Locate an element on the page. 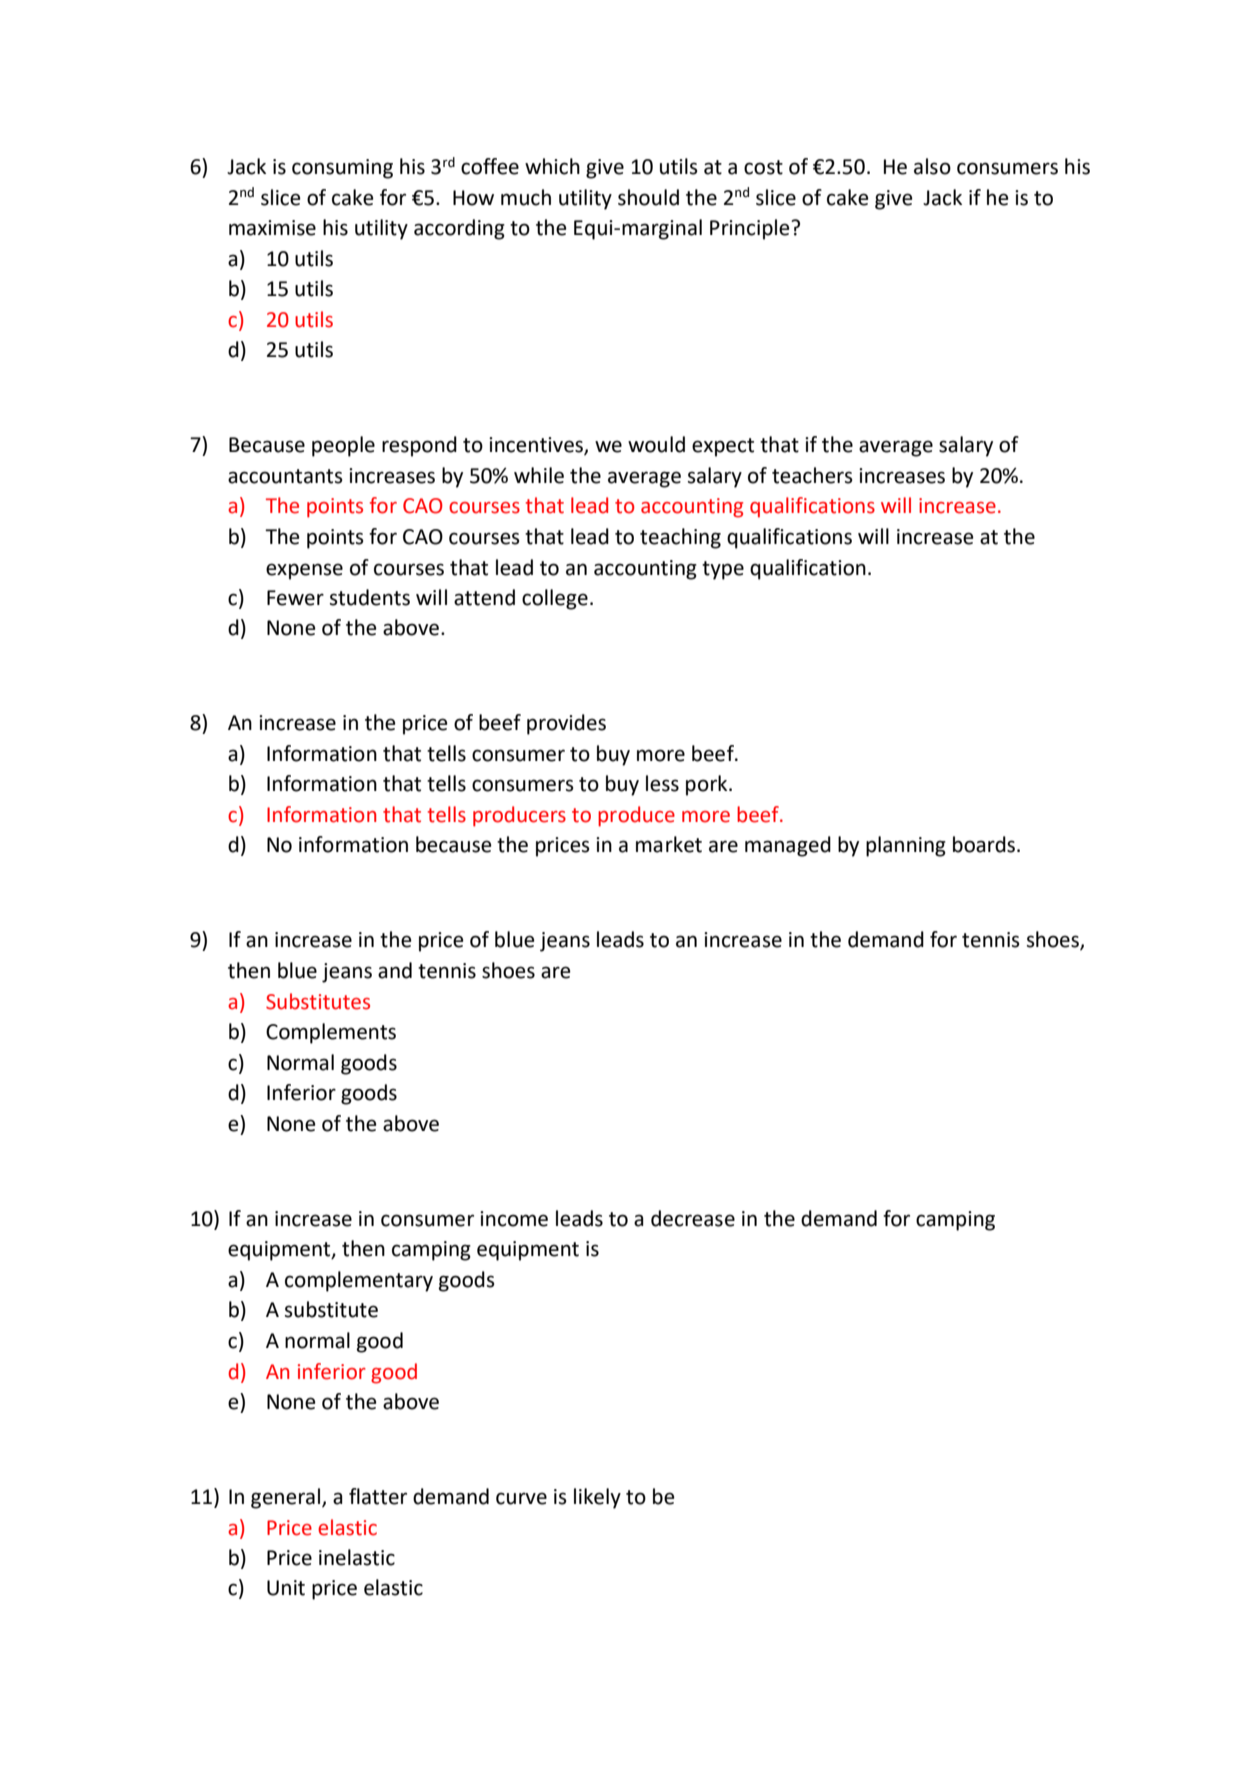 The image size is (1255, 1775). flatter is located at coordinates (378, 1496).
